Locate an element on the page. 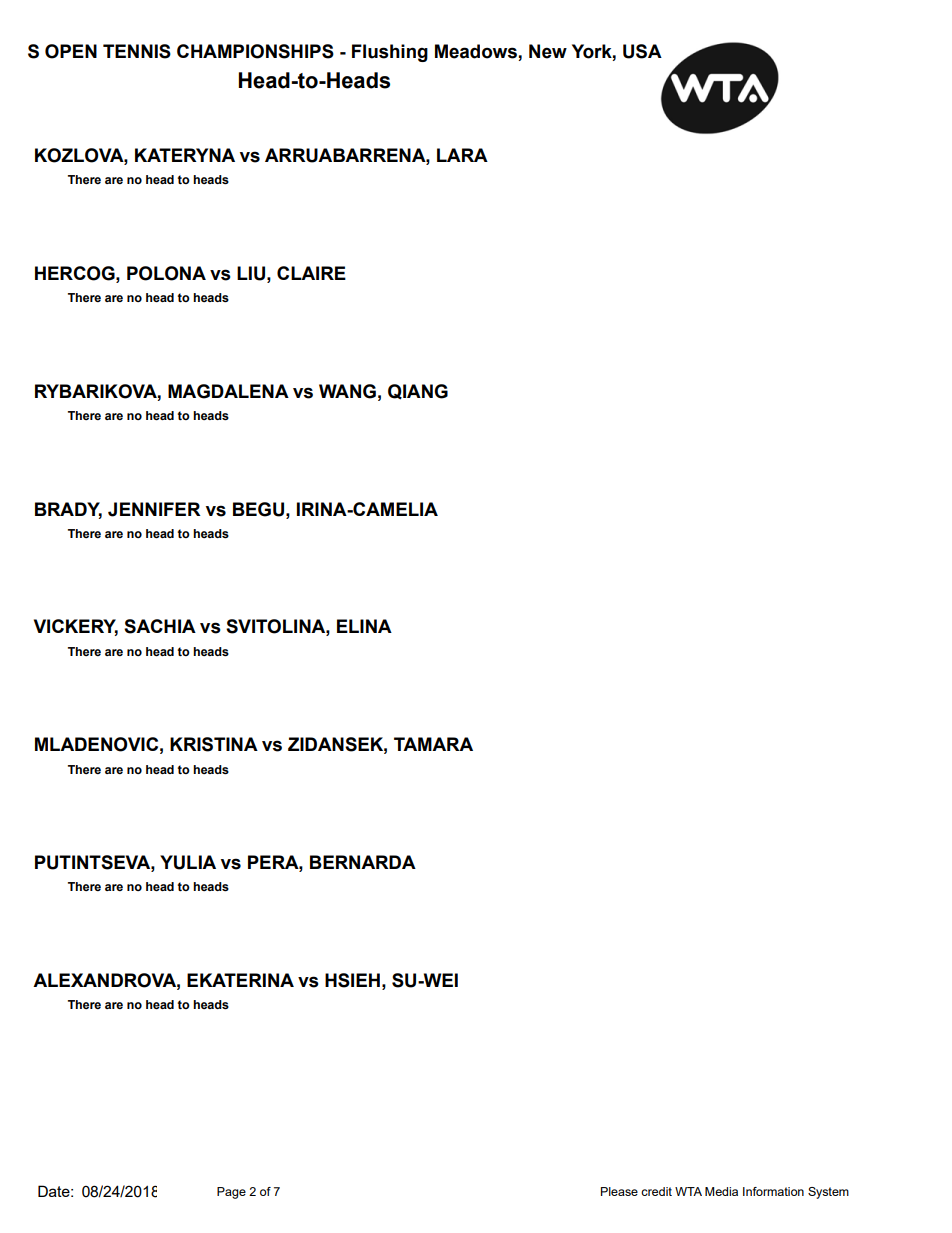 Image resolution: width=952 pixels, height=1233 pixels. TAMARA is located at coordinates (433, 744).
